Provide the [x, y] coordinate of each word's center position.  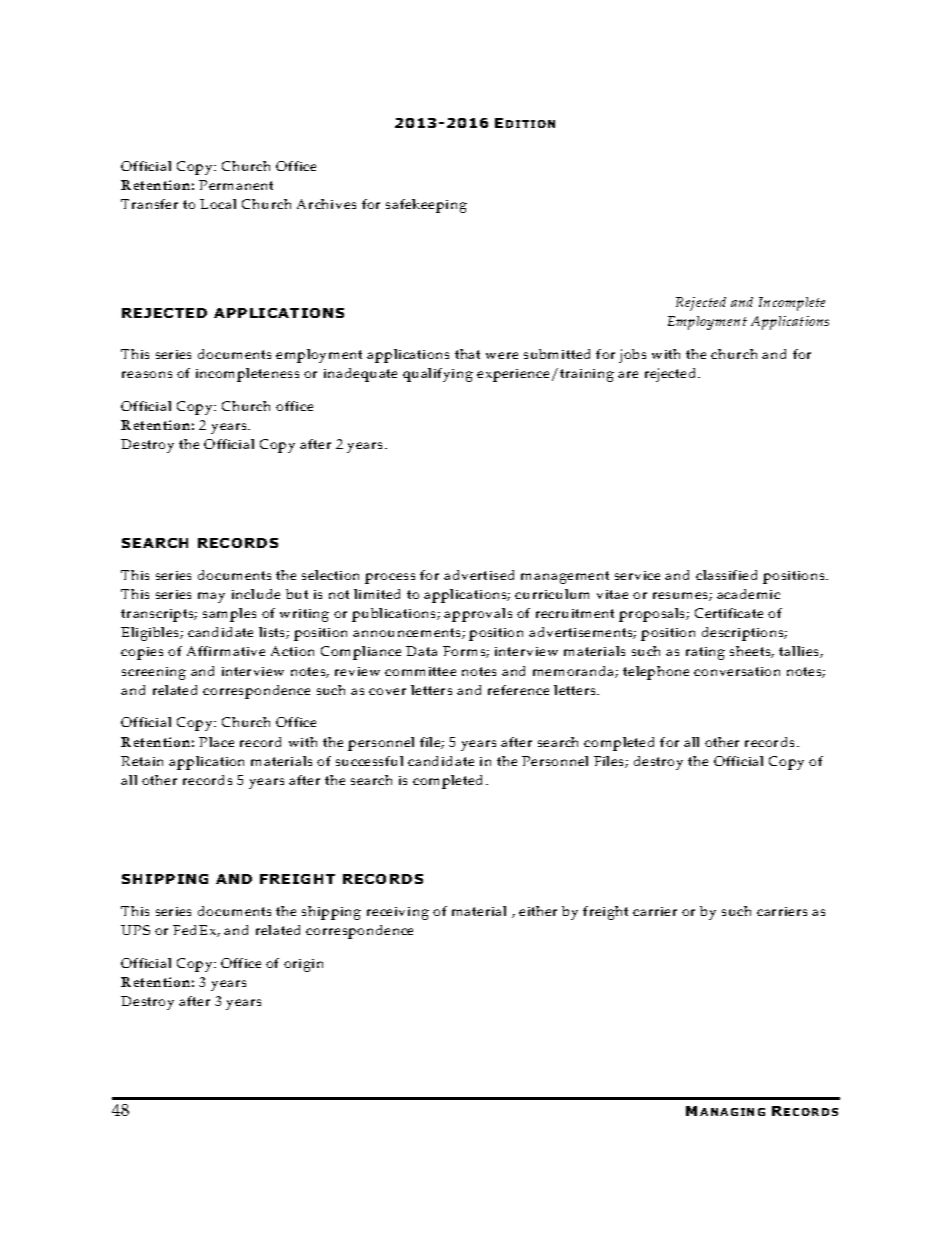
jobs [632, 356]
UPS [135, 930]
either [538, 911]
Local [218, 204]
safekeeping [426, 206]
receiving [398, 913]
